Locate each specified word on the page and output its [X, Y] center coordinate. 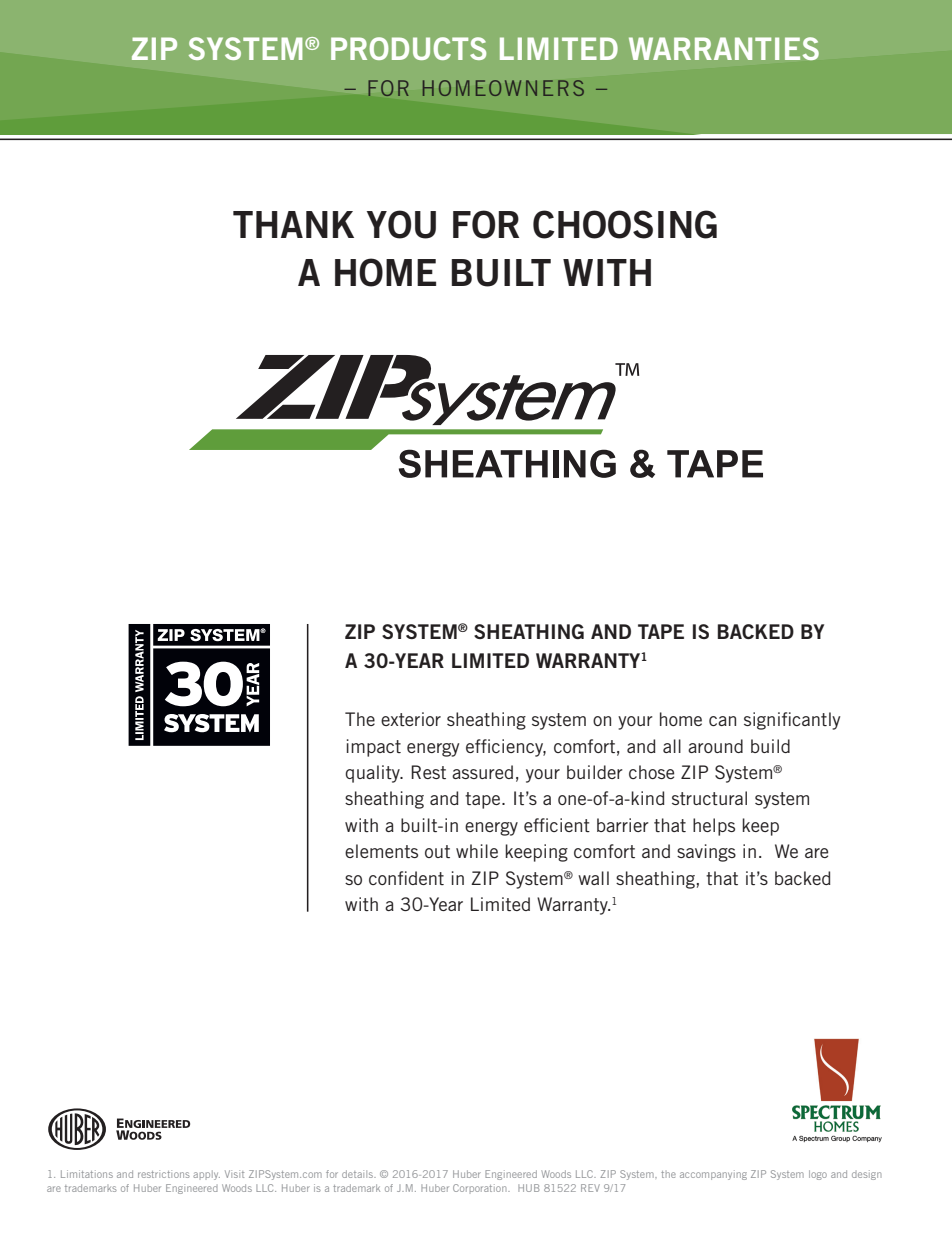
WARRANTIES [724, 48]
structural [709, 798]
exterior [411, 719]
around [715, 746]
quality [373, 774]
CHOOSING [625, 224]
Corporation [481, 1188]
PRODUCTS [408, 48]
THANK [293, 224]
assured [482, 772]
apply [206, 1175]
